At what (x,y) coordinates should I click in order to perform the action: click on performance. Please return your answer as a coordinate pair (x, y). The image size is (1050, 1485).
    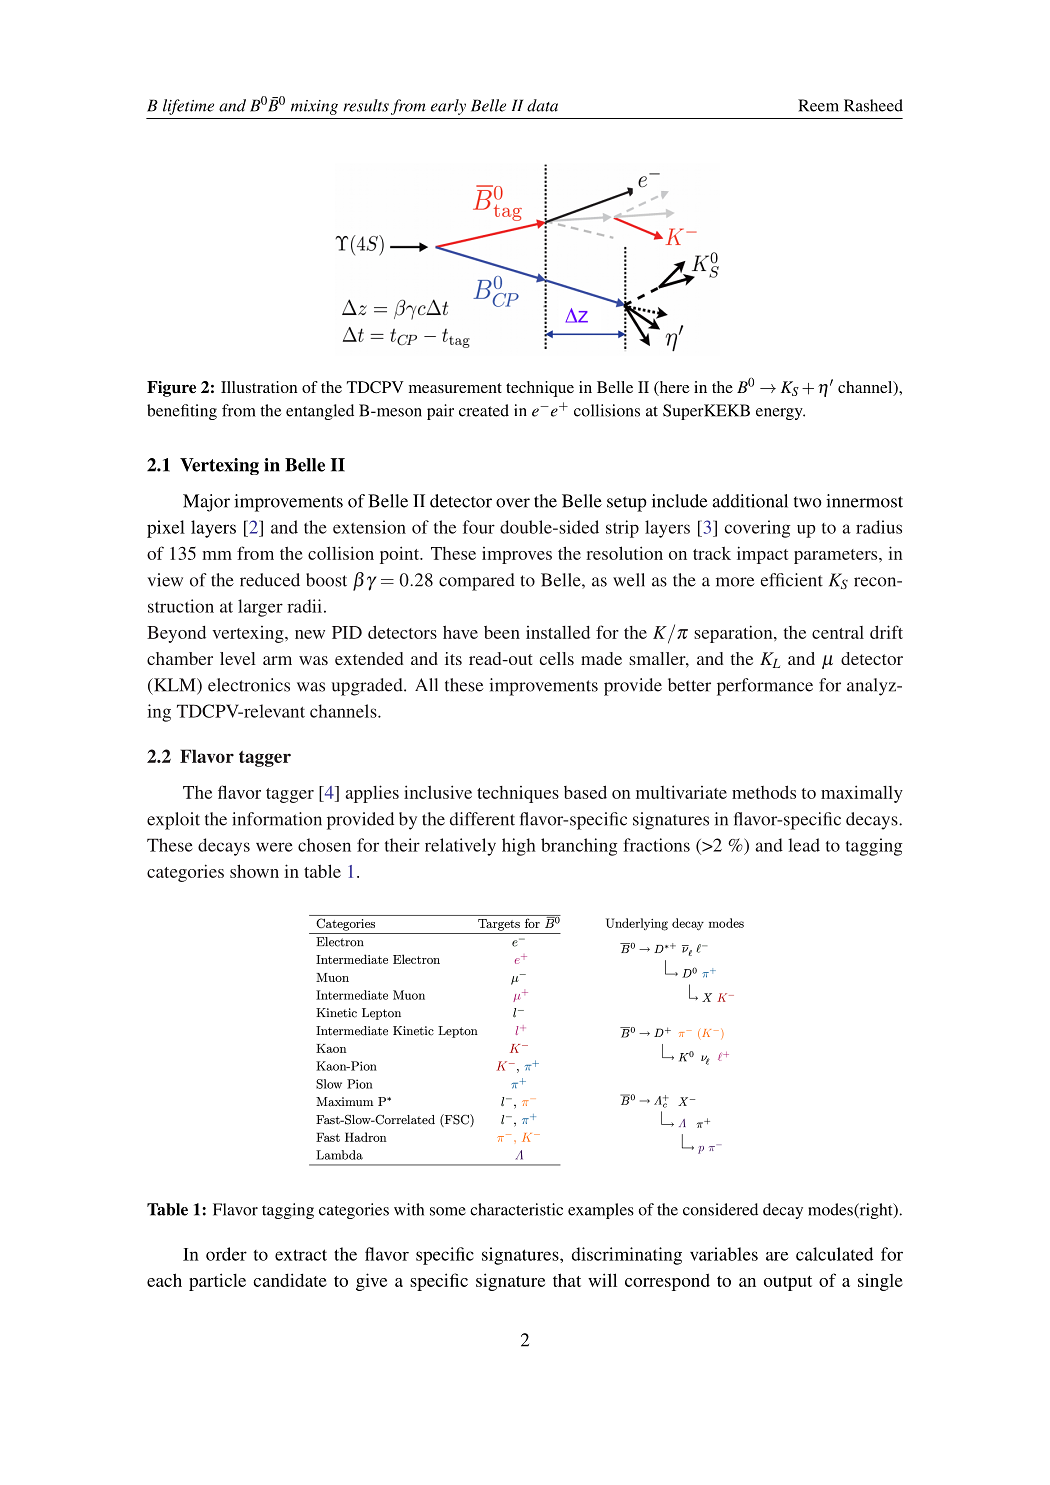
    Looking at the image, I should click on (765, 687).
